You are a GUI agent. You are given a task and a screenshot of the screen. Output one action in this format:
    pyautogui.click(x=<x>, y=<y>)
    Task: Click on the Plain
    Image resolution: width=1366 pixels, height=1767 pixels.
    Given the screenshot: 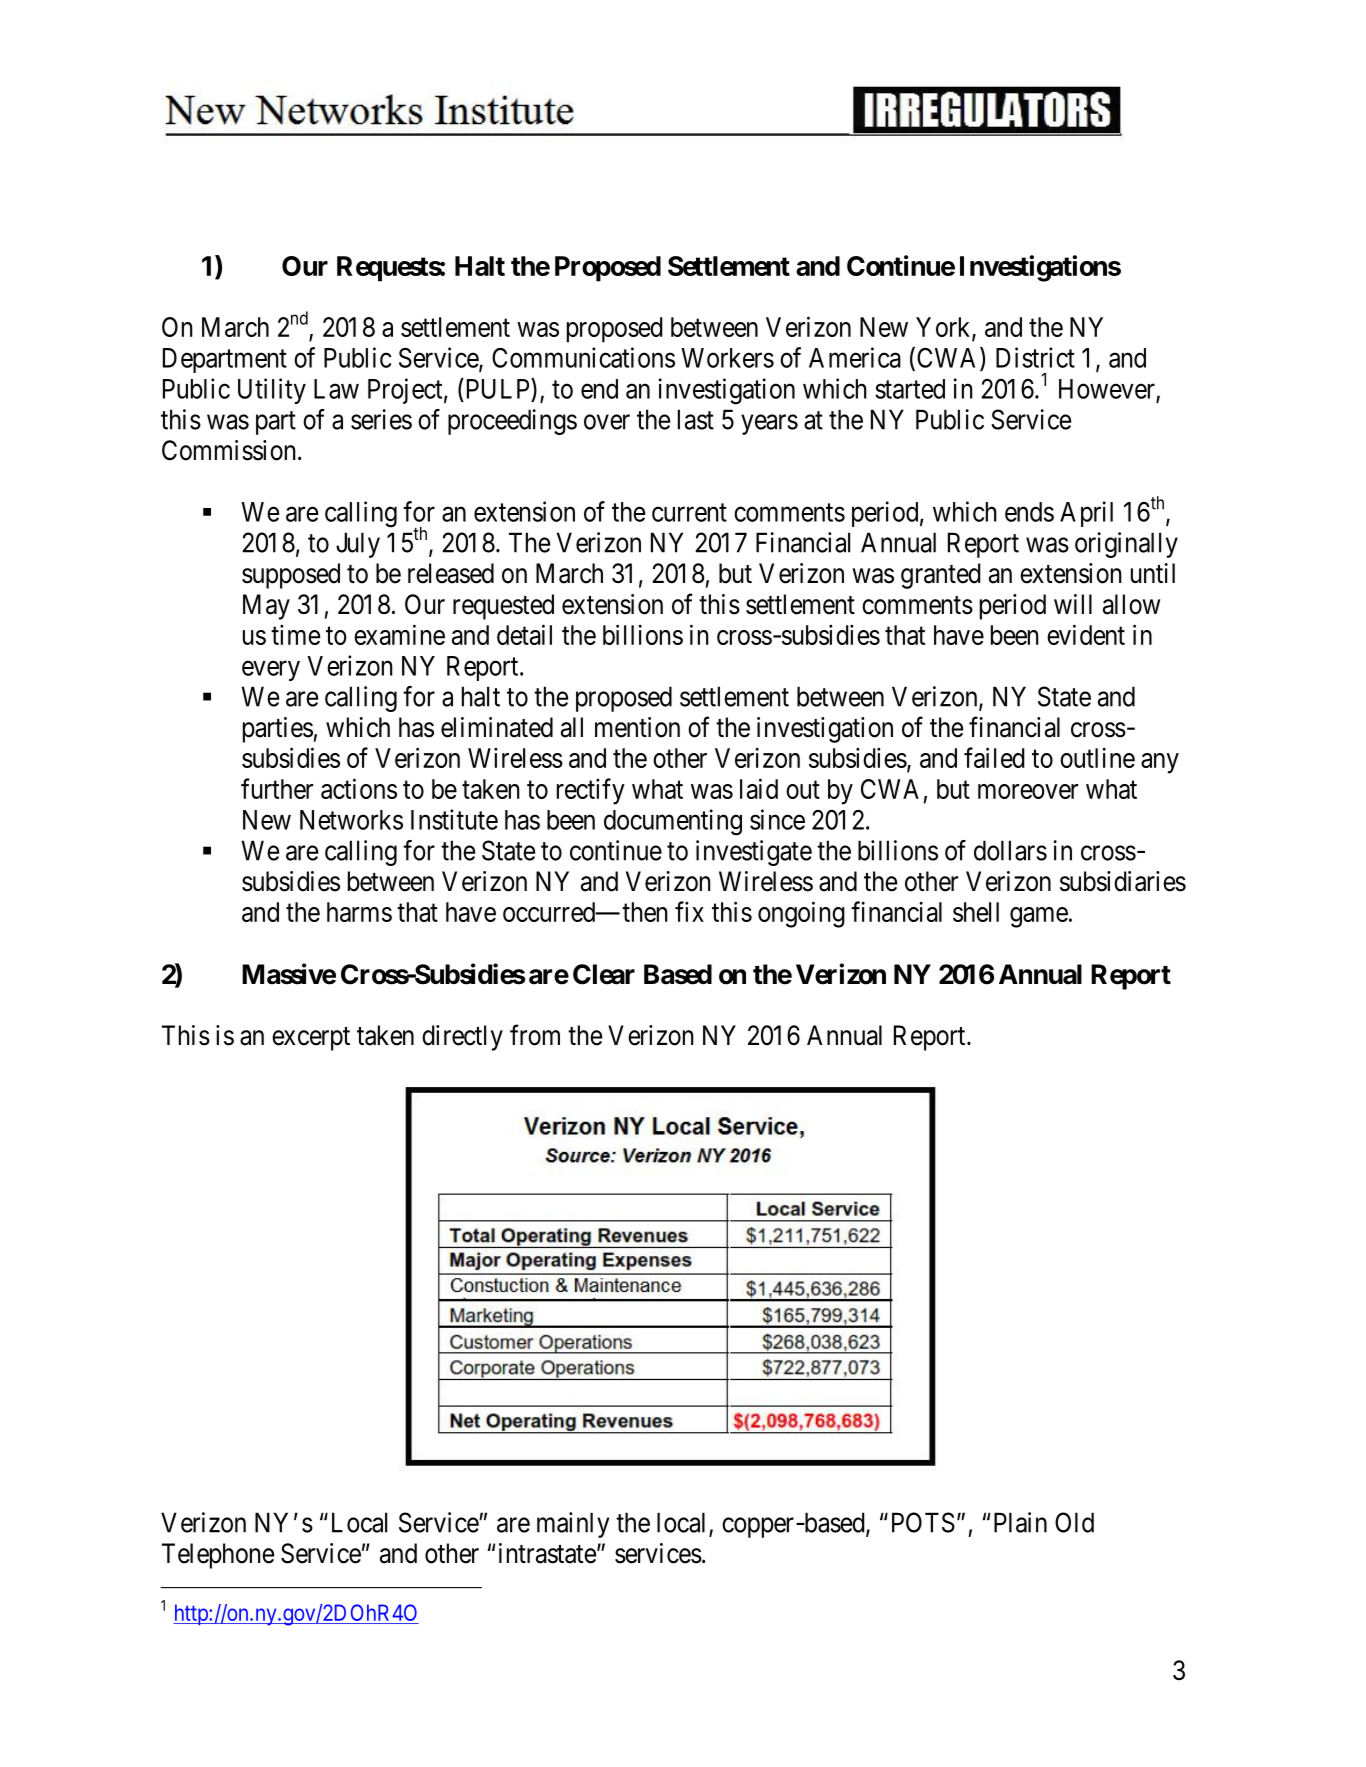 What is the action you would take?
    pyautogui.click(x=1020, y=1522)
